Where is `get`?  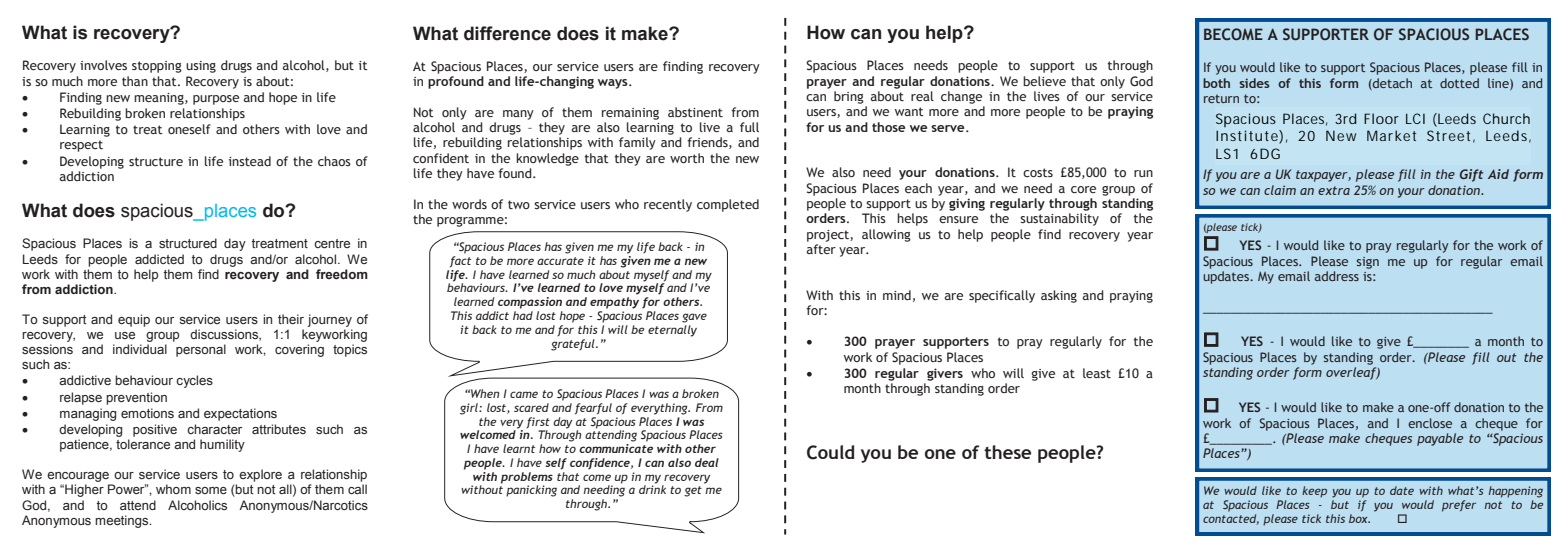 get is located at coordinates (693, 491).
